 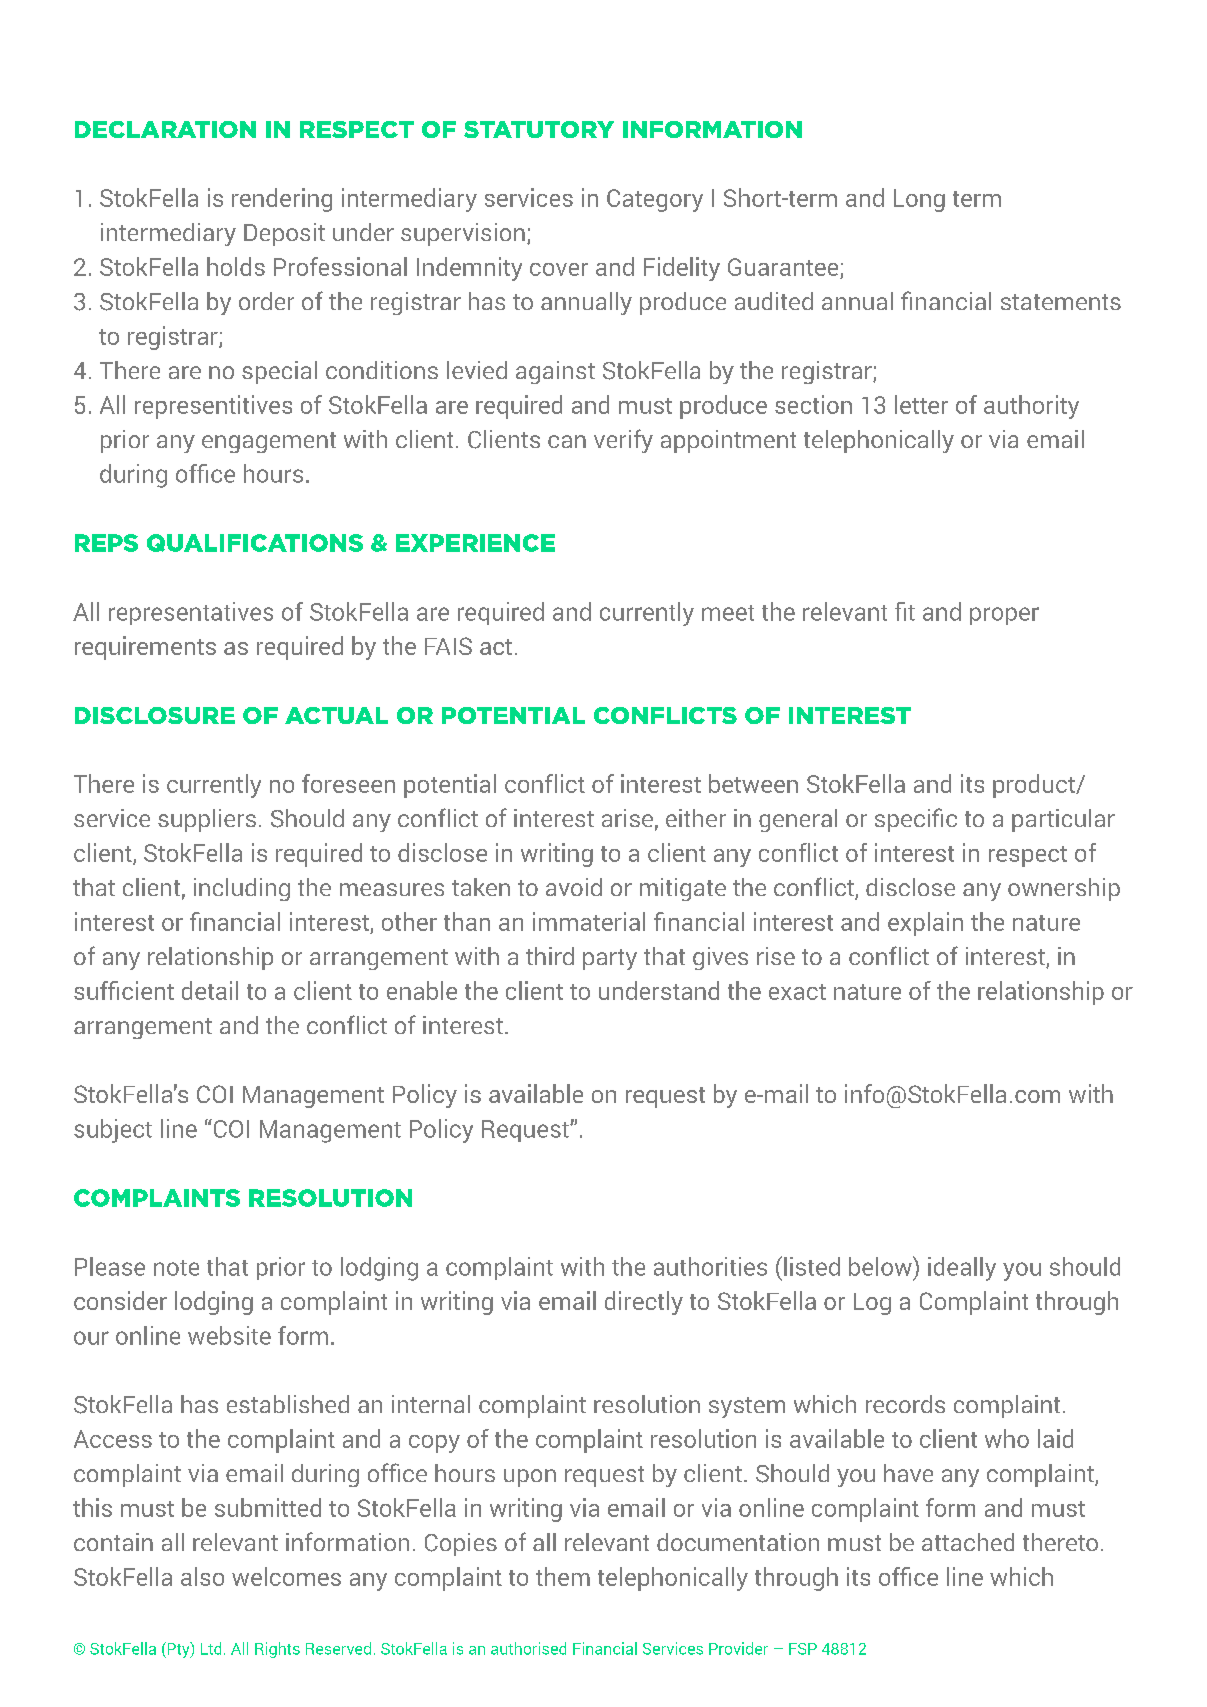 I want to click on avoid, so click(x=574, y=887).
